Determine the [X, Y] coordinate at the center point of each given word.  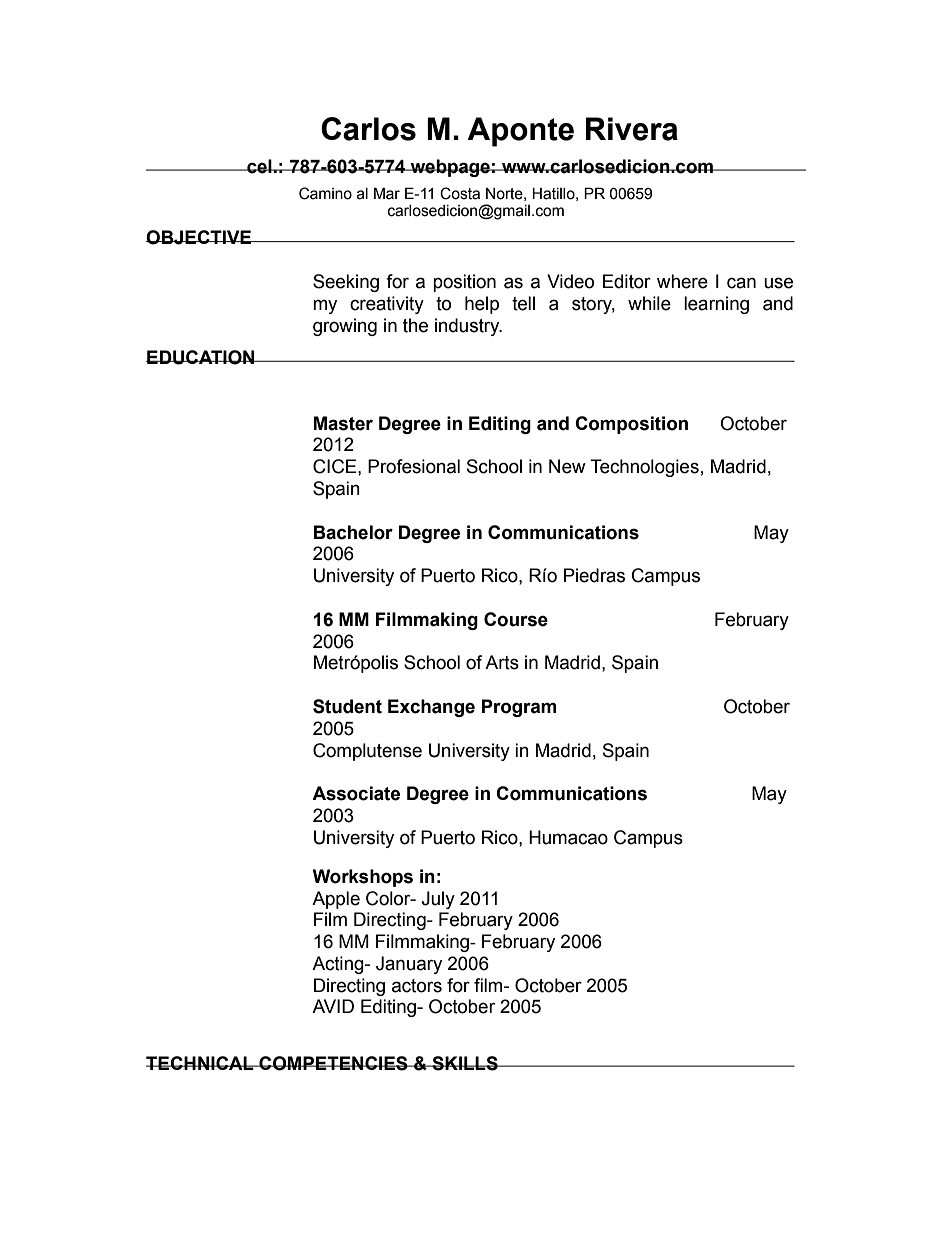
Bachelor [353, 532]
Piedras [594, 575]
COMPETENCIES [333, 1063]
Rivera [632, 129]
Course [516, 619]
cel [259, 166]
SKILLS [465, 1063]
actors [417, 986]
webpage [450, 168]
